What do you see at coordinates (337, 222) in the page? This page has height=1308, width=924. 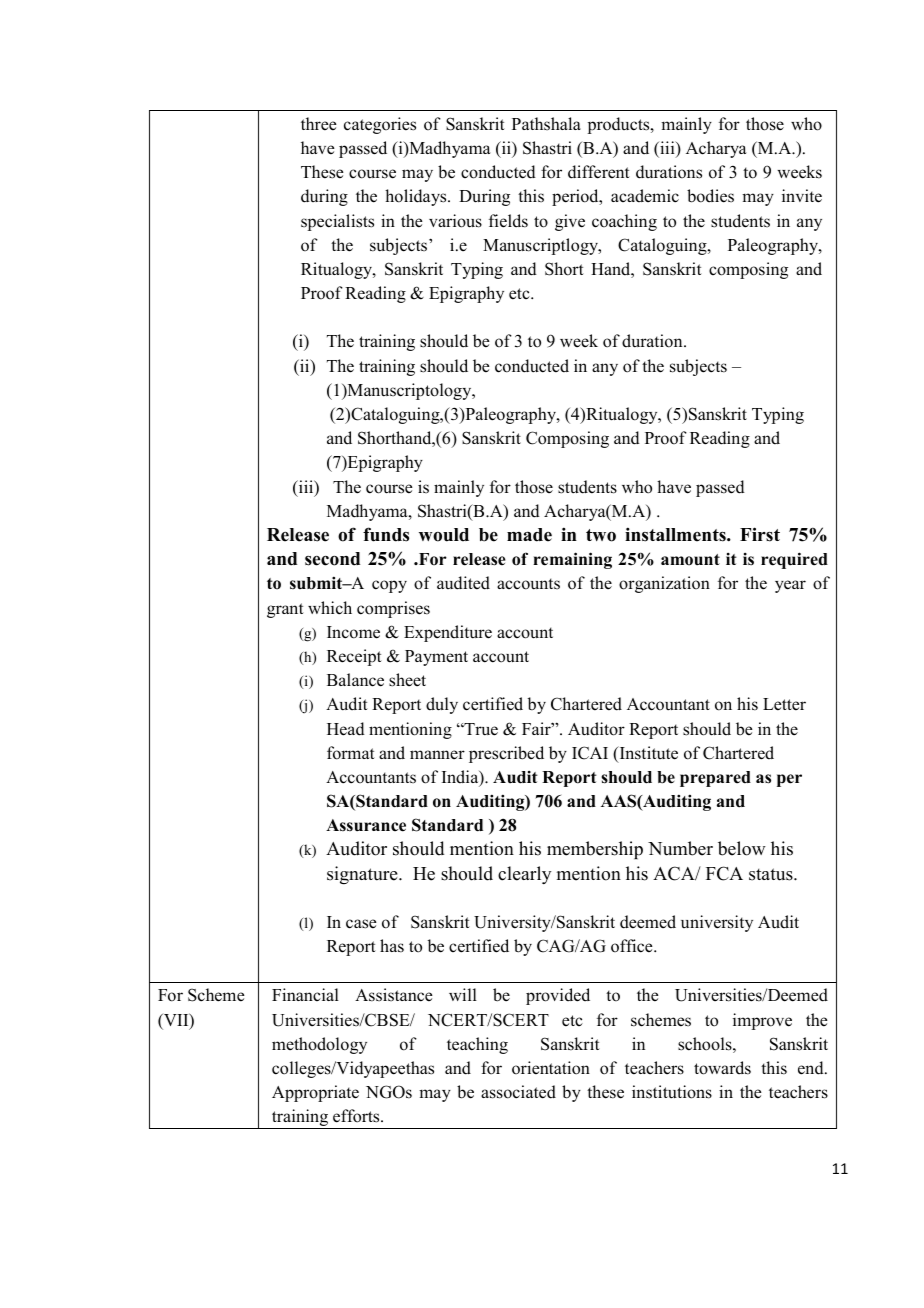 I see `specialists` at bounding box center [337, 222].
